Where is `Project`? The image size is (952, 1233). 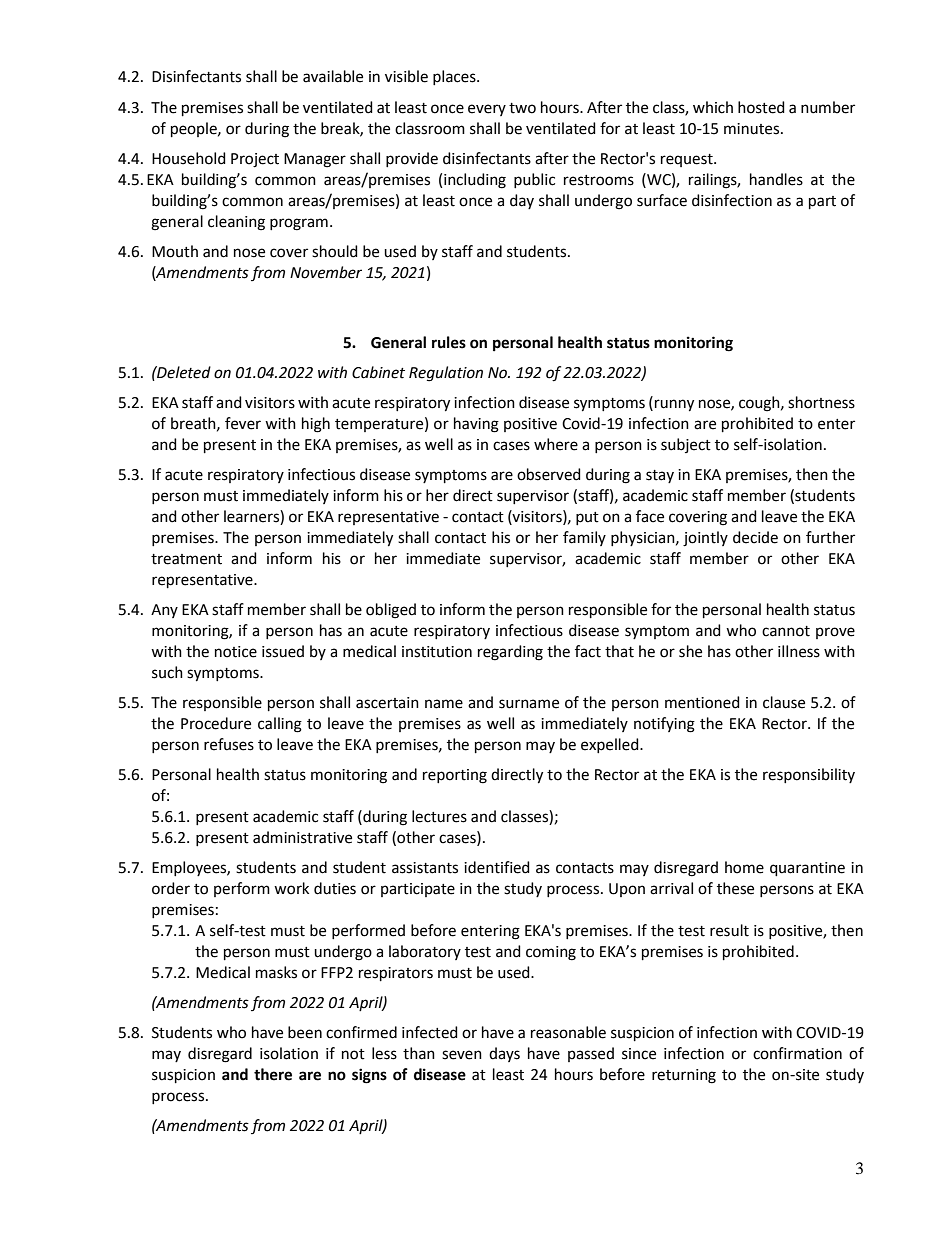
Project is located at coordinates (255, 160).
